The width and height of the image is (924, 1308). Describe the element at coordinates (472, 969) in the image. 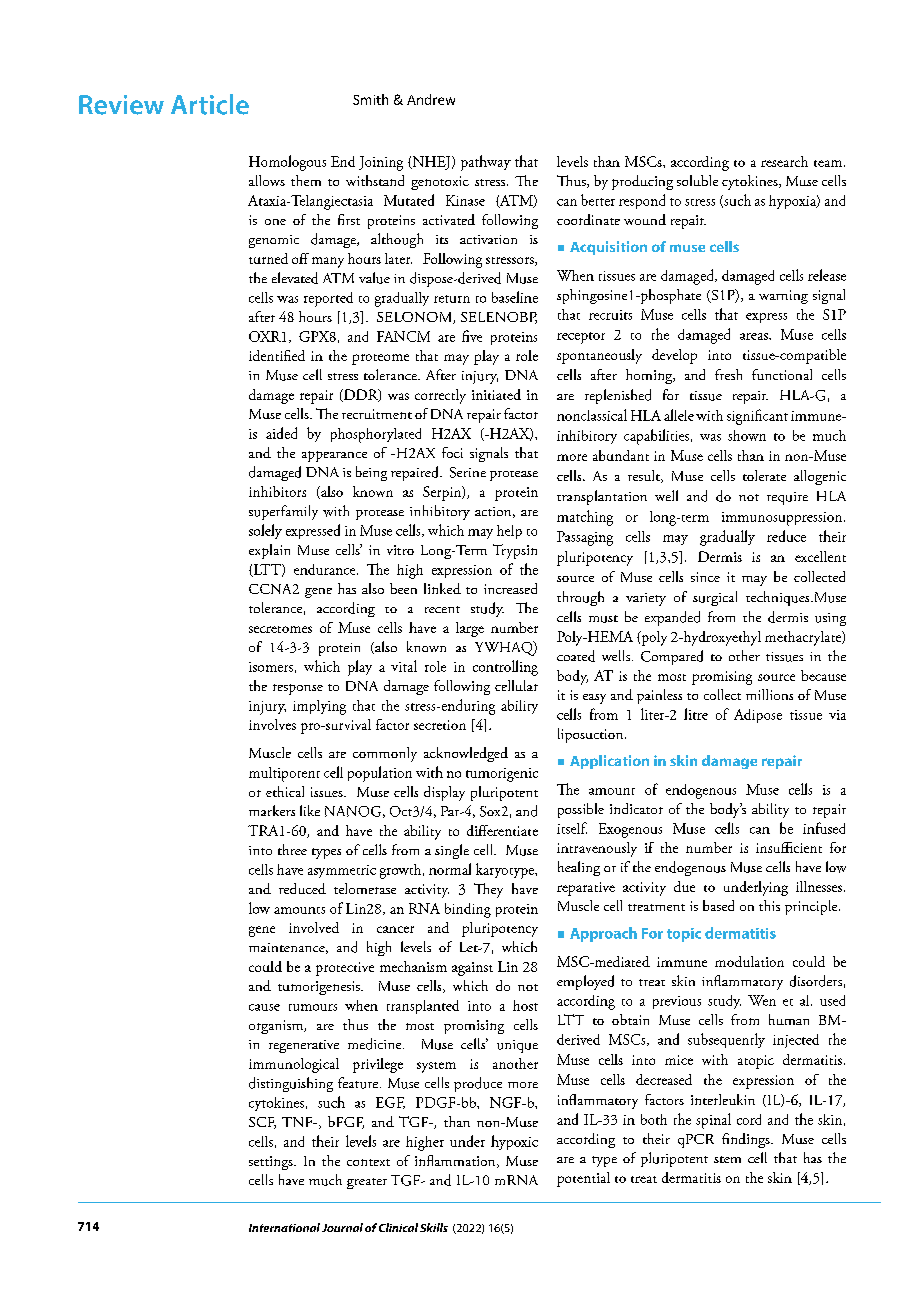

I see `against` at that location.
